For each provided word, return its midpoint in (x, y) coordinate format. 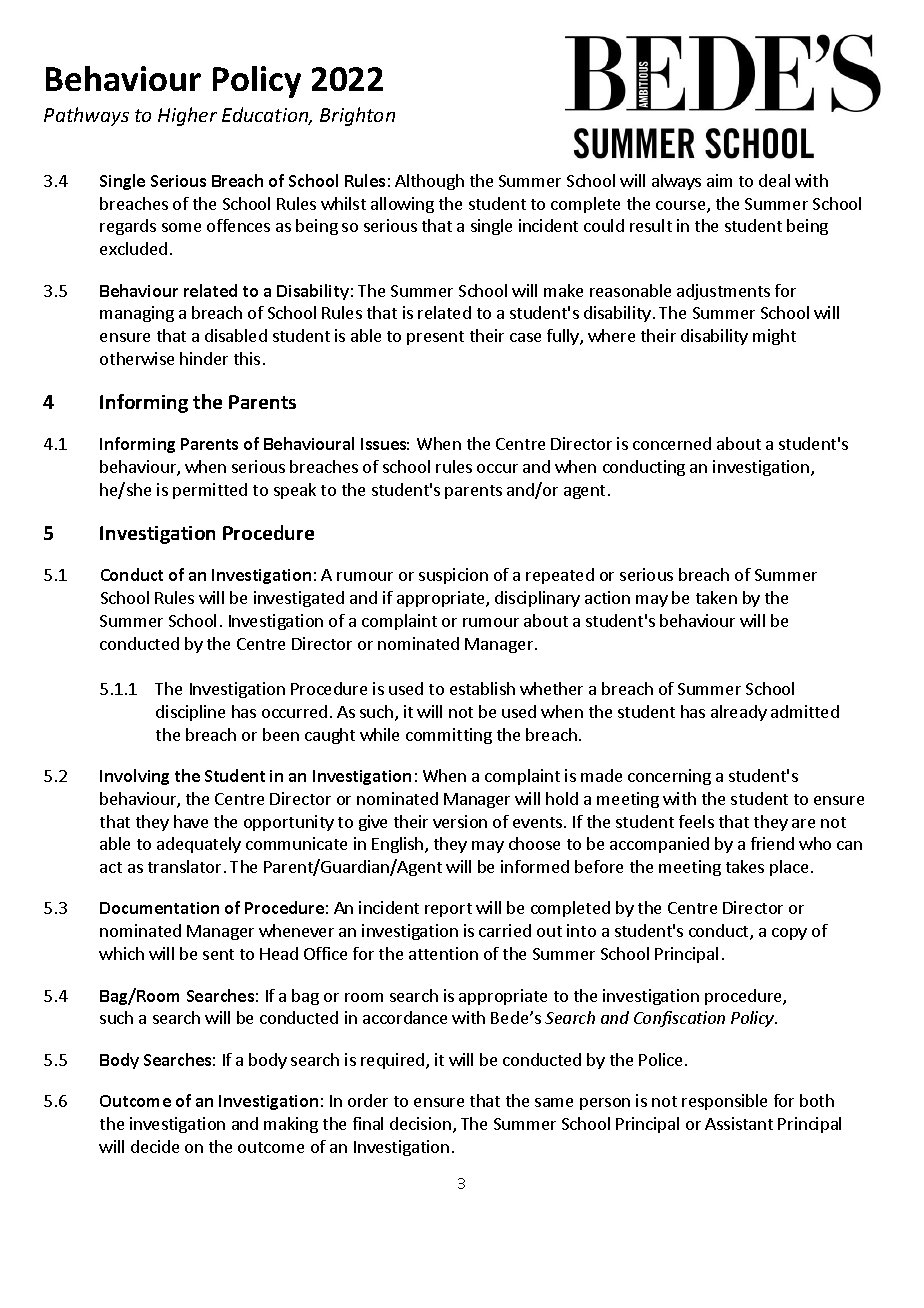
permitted (210, 491)
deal (774, 180)
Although (429, 182)
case (525, 337)
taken (716, 597)
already (739, 713)
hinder (204, 358)
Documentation (159, 908)
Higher (187, 116)
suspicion (453, 576)
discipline (190, 713)
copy (789, 934)
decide (155, 1146)
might (774, 337)
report (448, 910)
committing (449, 736)
